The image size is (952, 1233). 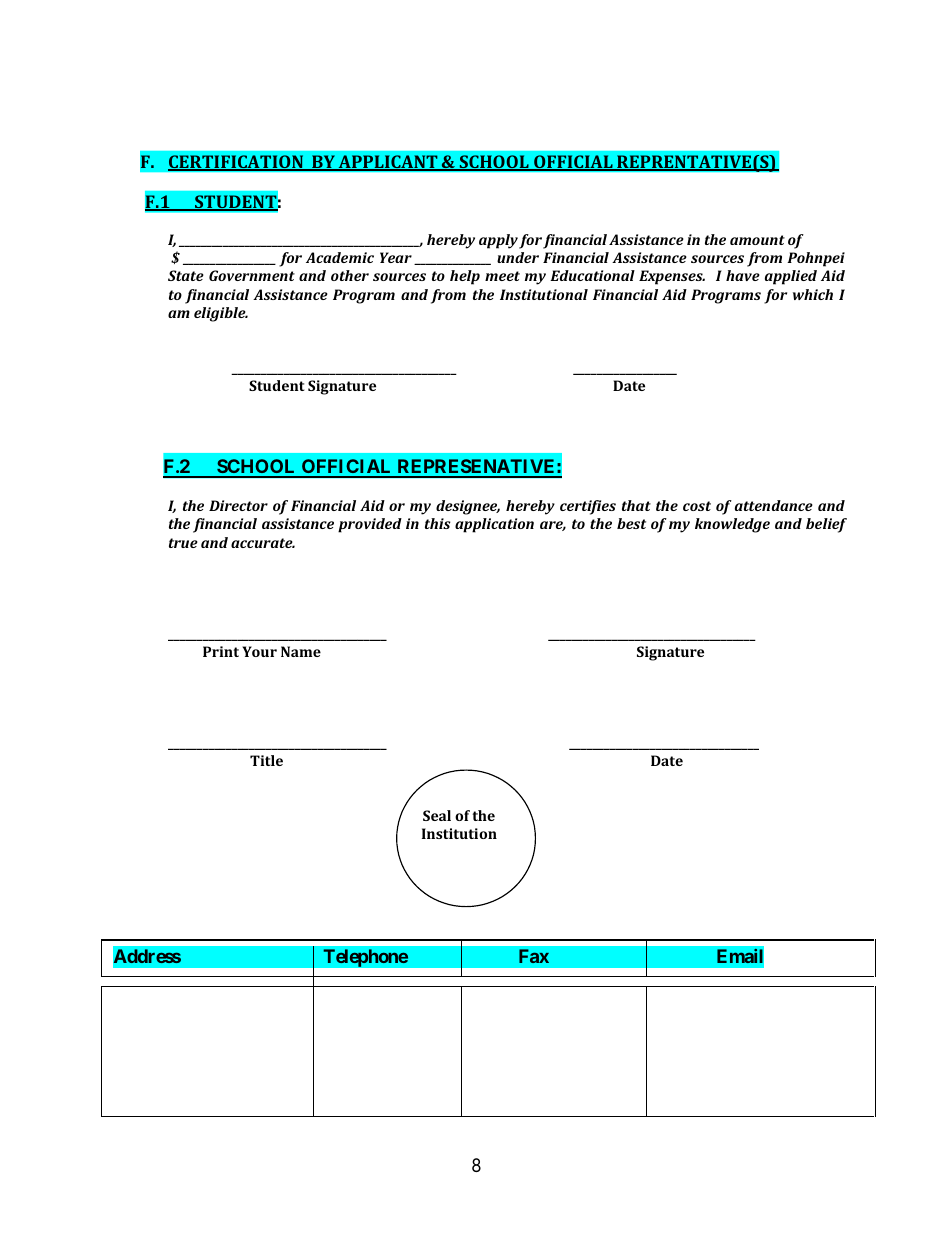 I want to click on apply, so click(x=498, y=241).
